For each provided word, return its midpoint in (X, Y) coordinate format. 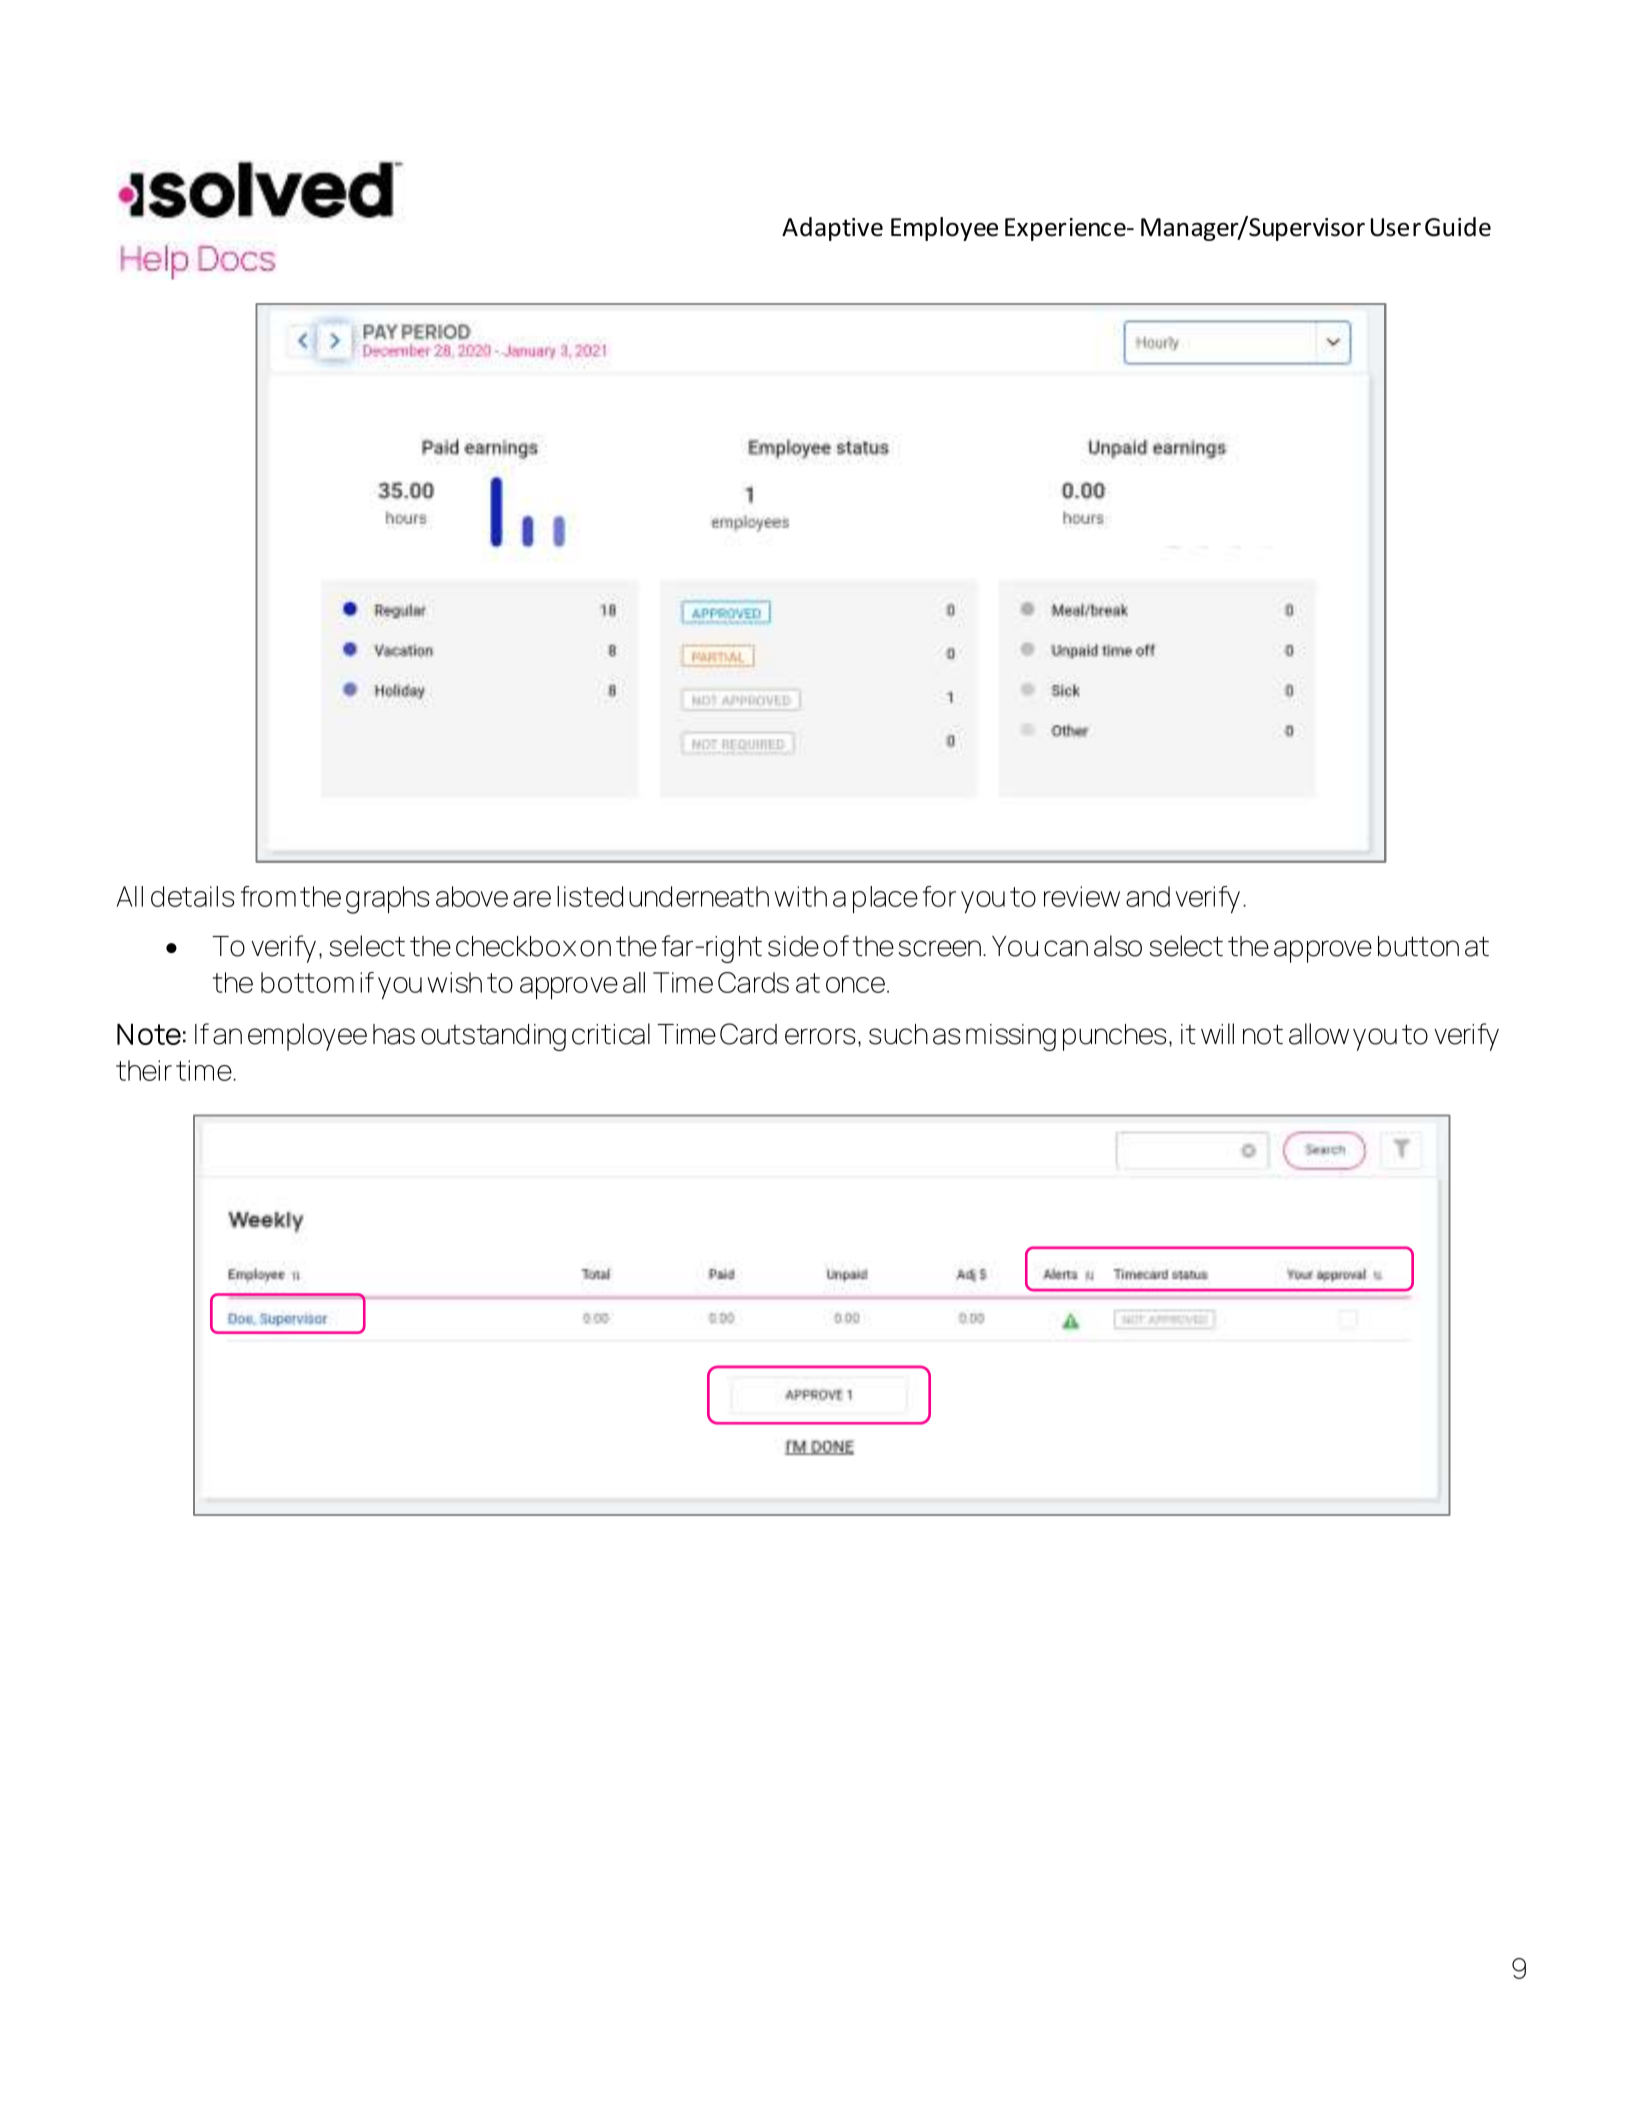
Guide (1458, 227)
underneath (699, 896)
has (394, 1034)
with (800, 896)
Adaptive (832, 229)
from (268, 896)
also (1118, 946)
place (885, 900)
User (1396, 227)
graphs (387, 900)
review (1082, 896)
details (192, 896)
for (939, 896)
